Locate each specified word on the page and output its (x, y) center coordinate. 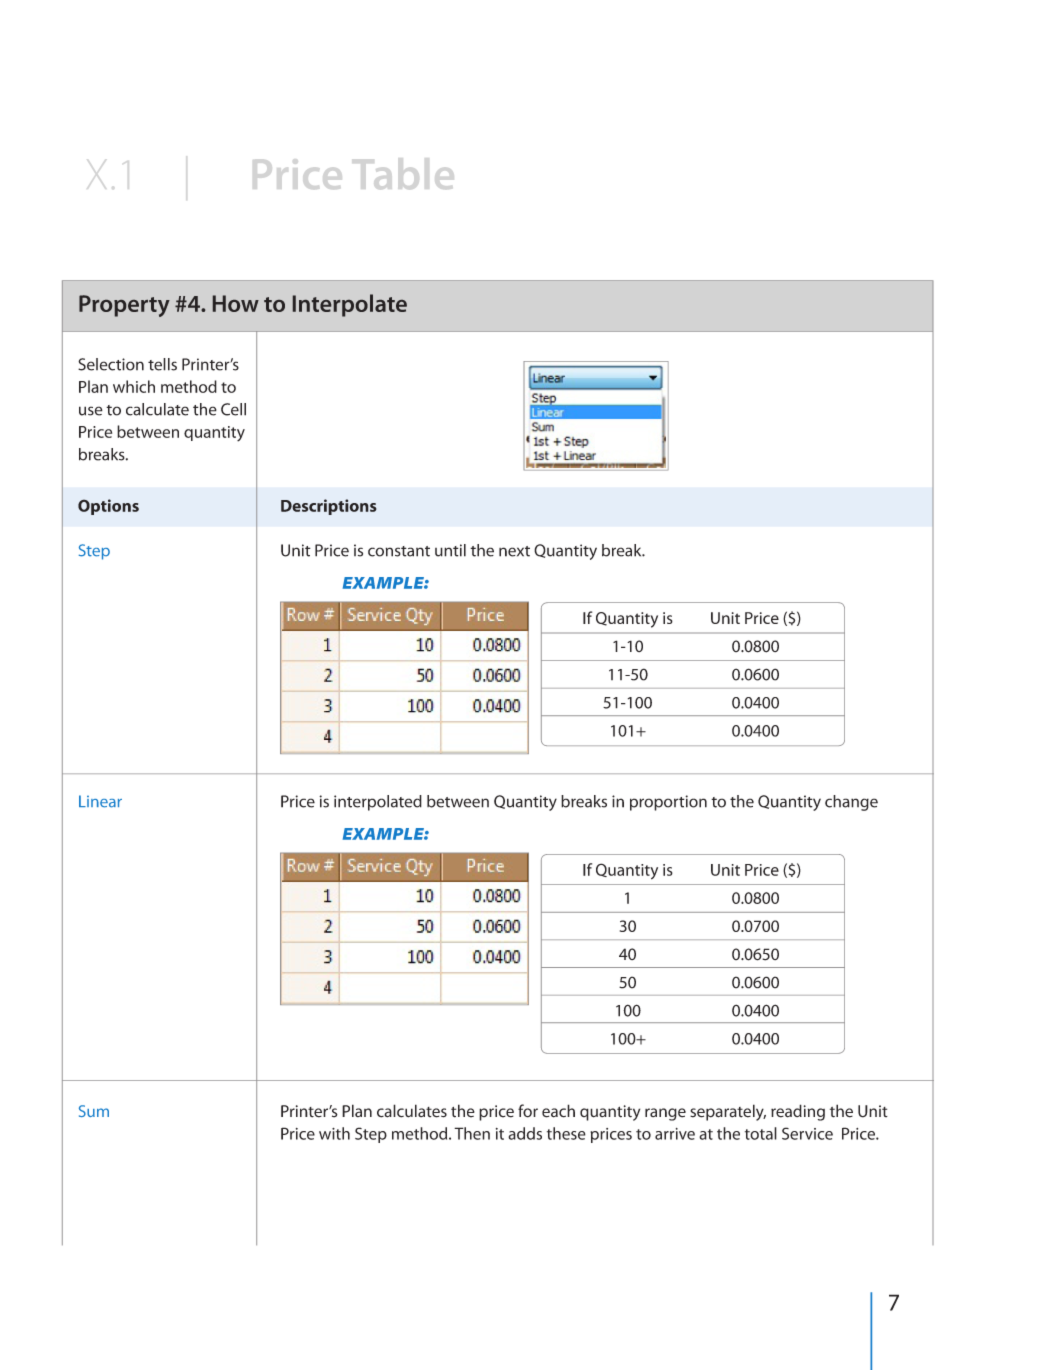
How (236, 303)
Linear (100, 801)
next (514, 551)
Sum (94, 1111)
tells (162, 364)
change (851, 803)
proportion (668, 803)
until (450, 550)
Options (108, 507)
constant (399, 551)
